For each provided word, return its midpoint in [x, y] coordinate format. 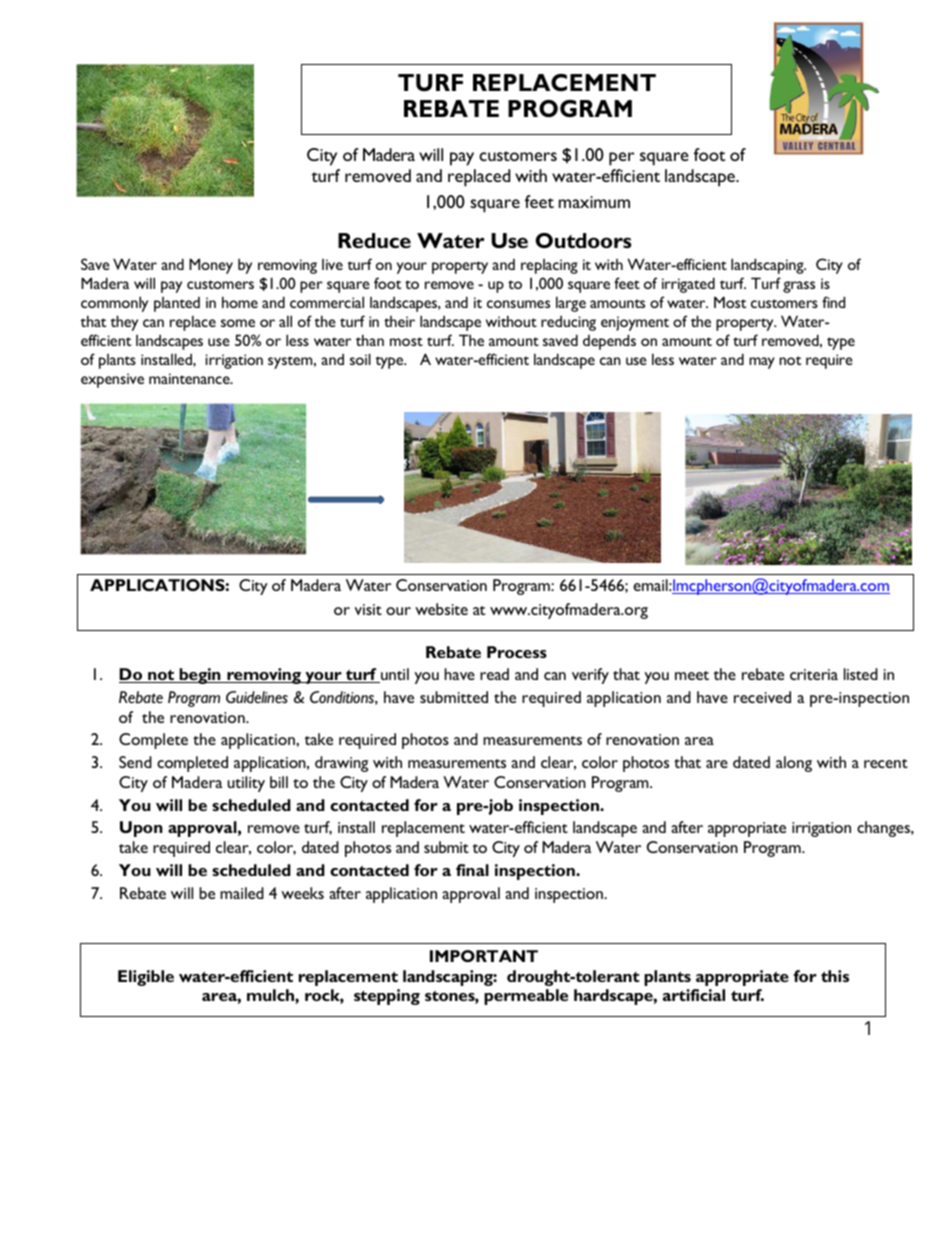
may [762, 363]
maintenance [190, 378]
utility [246, 784]
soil [360, 359]
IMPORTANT [484, 956]
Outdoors [583, 240]
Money [211, 266]
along [794, 764]
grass [799, 287]
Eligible [146, 978]
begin [200, 676]
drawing [341, 764]
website [441, 609]
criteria [814, 674]
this [835, 976]
